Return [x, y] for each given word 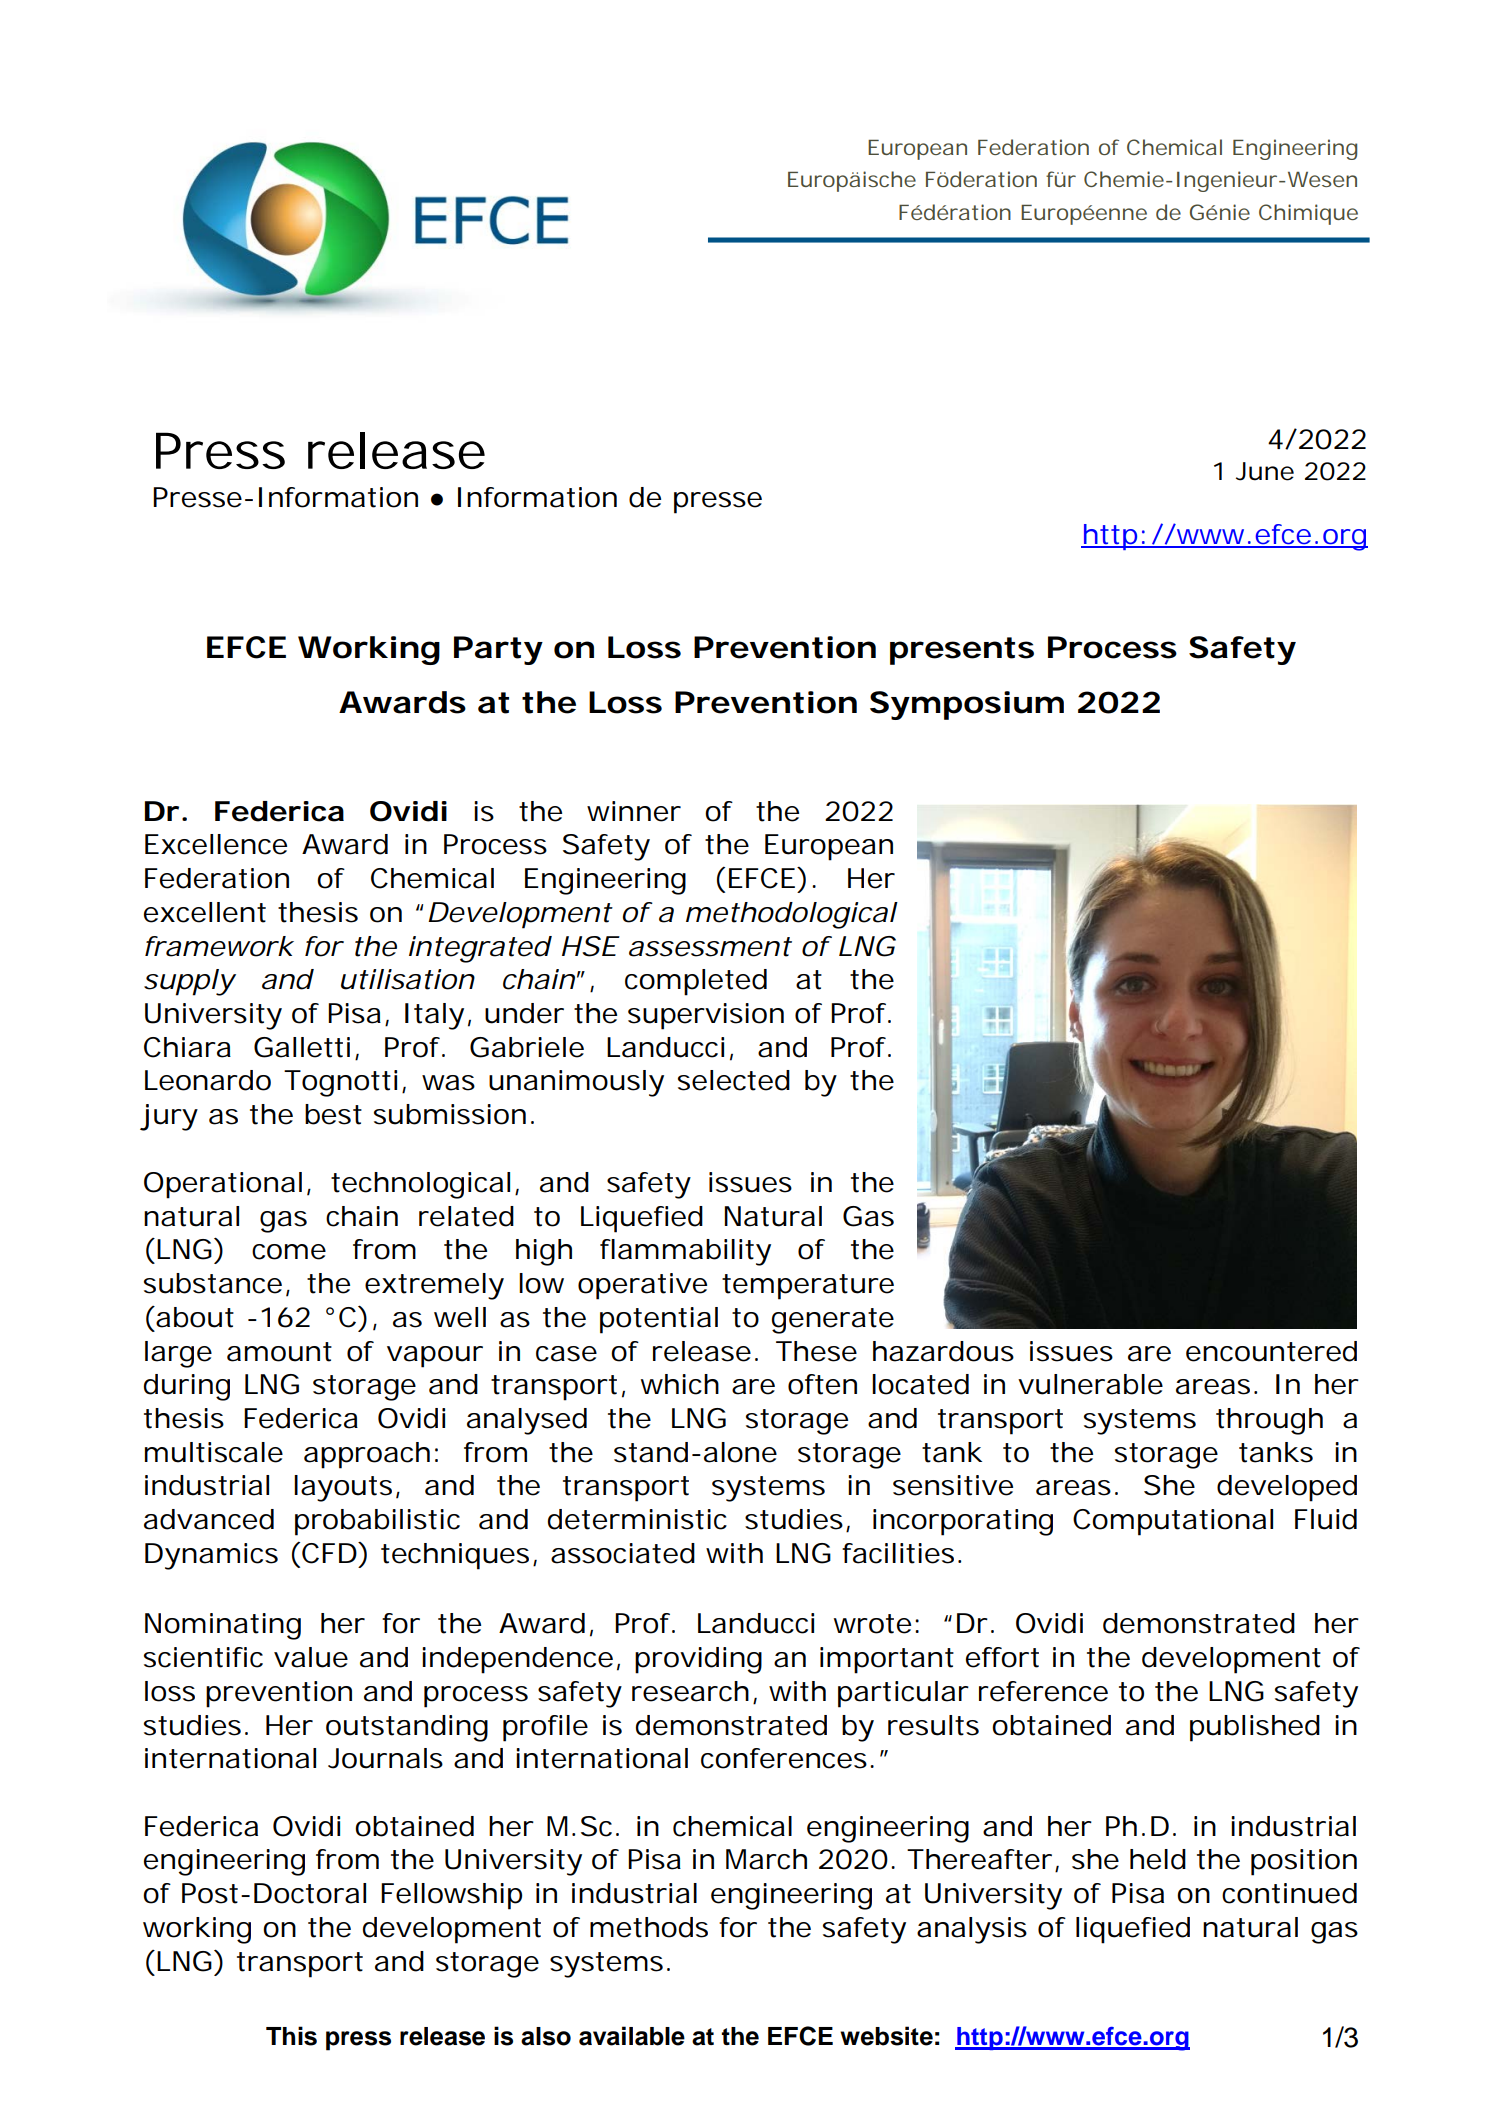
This [291, 2036]
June [1265, 471]
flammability [685, 1252]
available [632, 2036]
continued [1289, 1893]
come [289, 1252]
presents [962, 651]
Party [498, 650]
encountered [1271, 1351]
